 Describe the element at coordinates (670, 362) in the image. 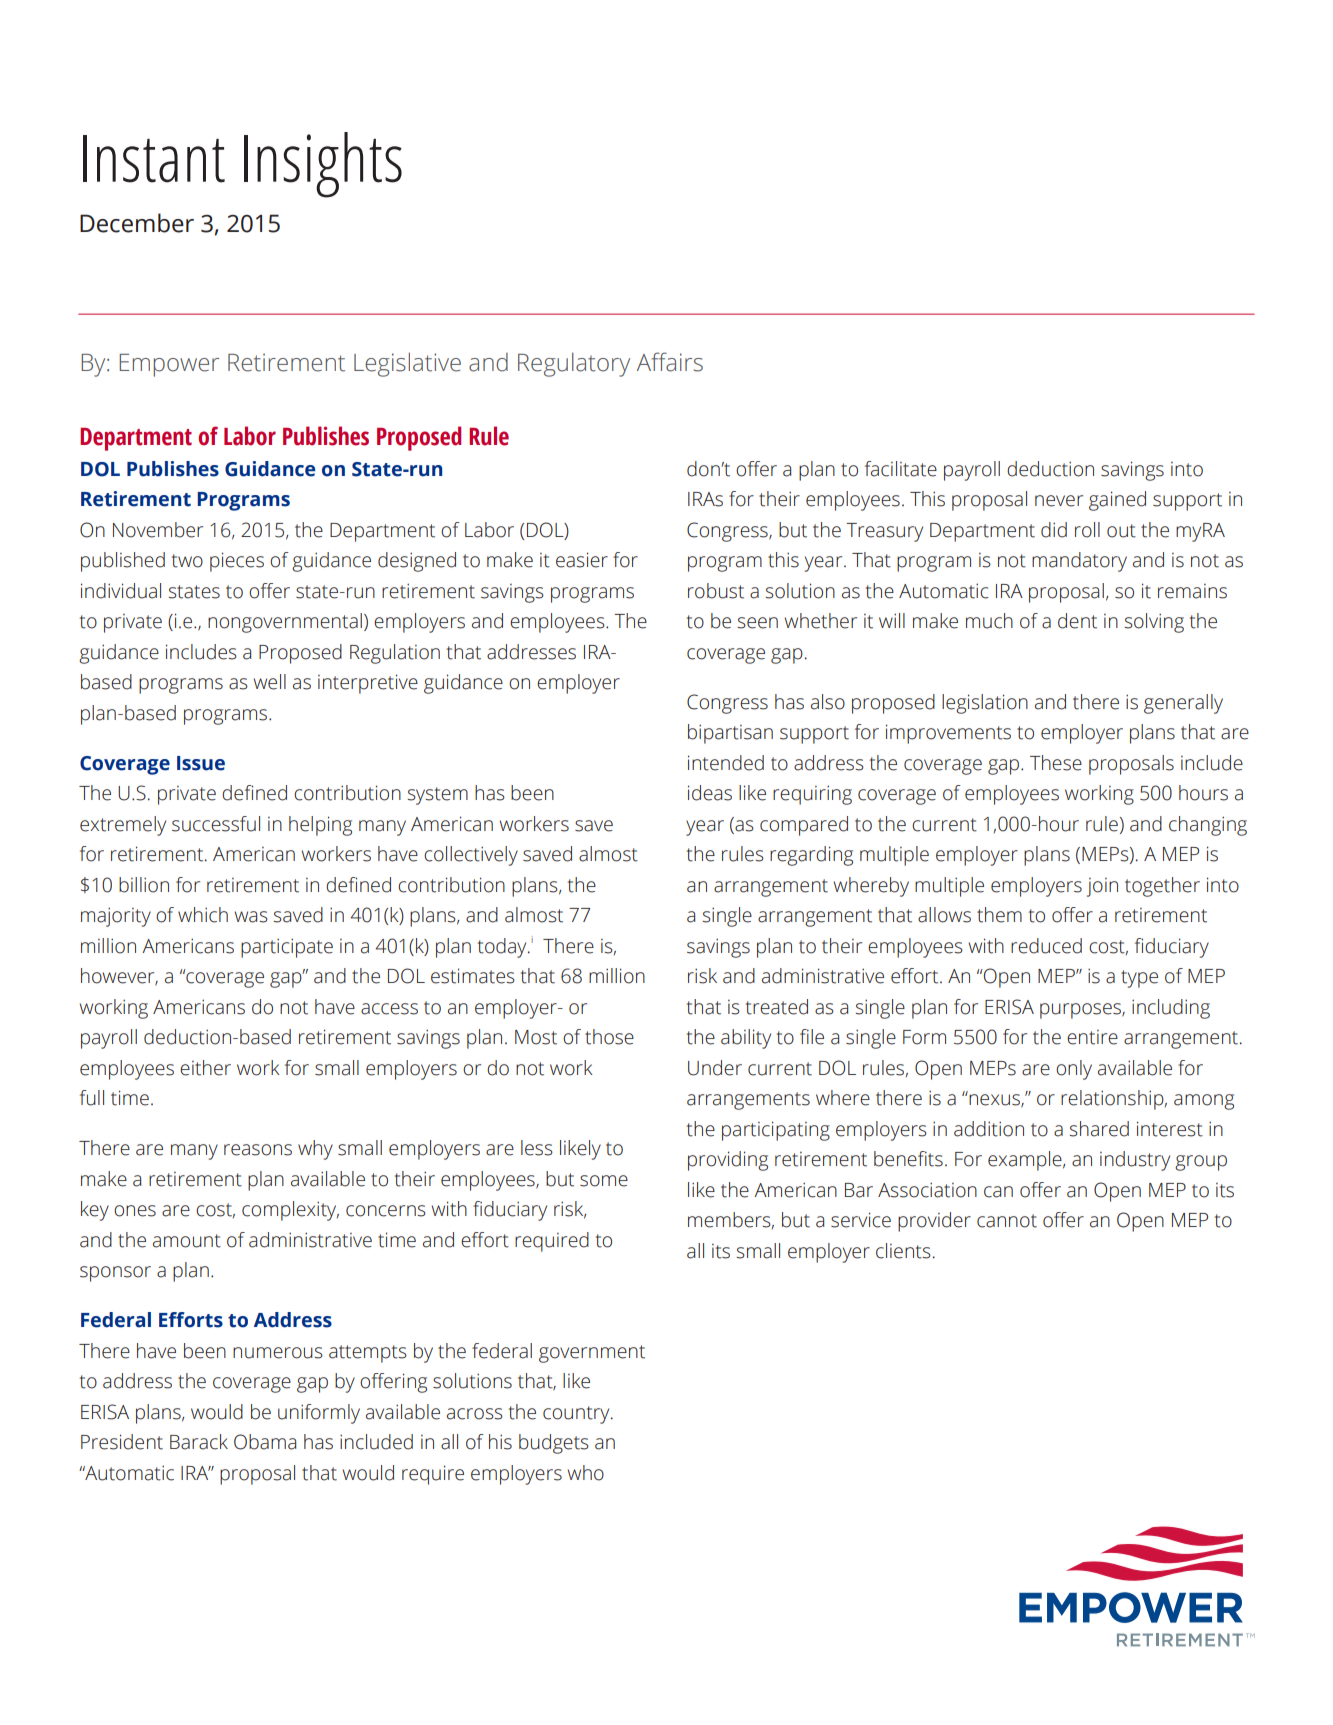

I see `Affairs` at that location.
